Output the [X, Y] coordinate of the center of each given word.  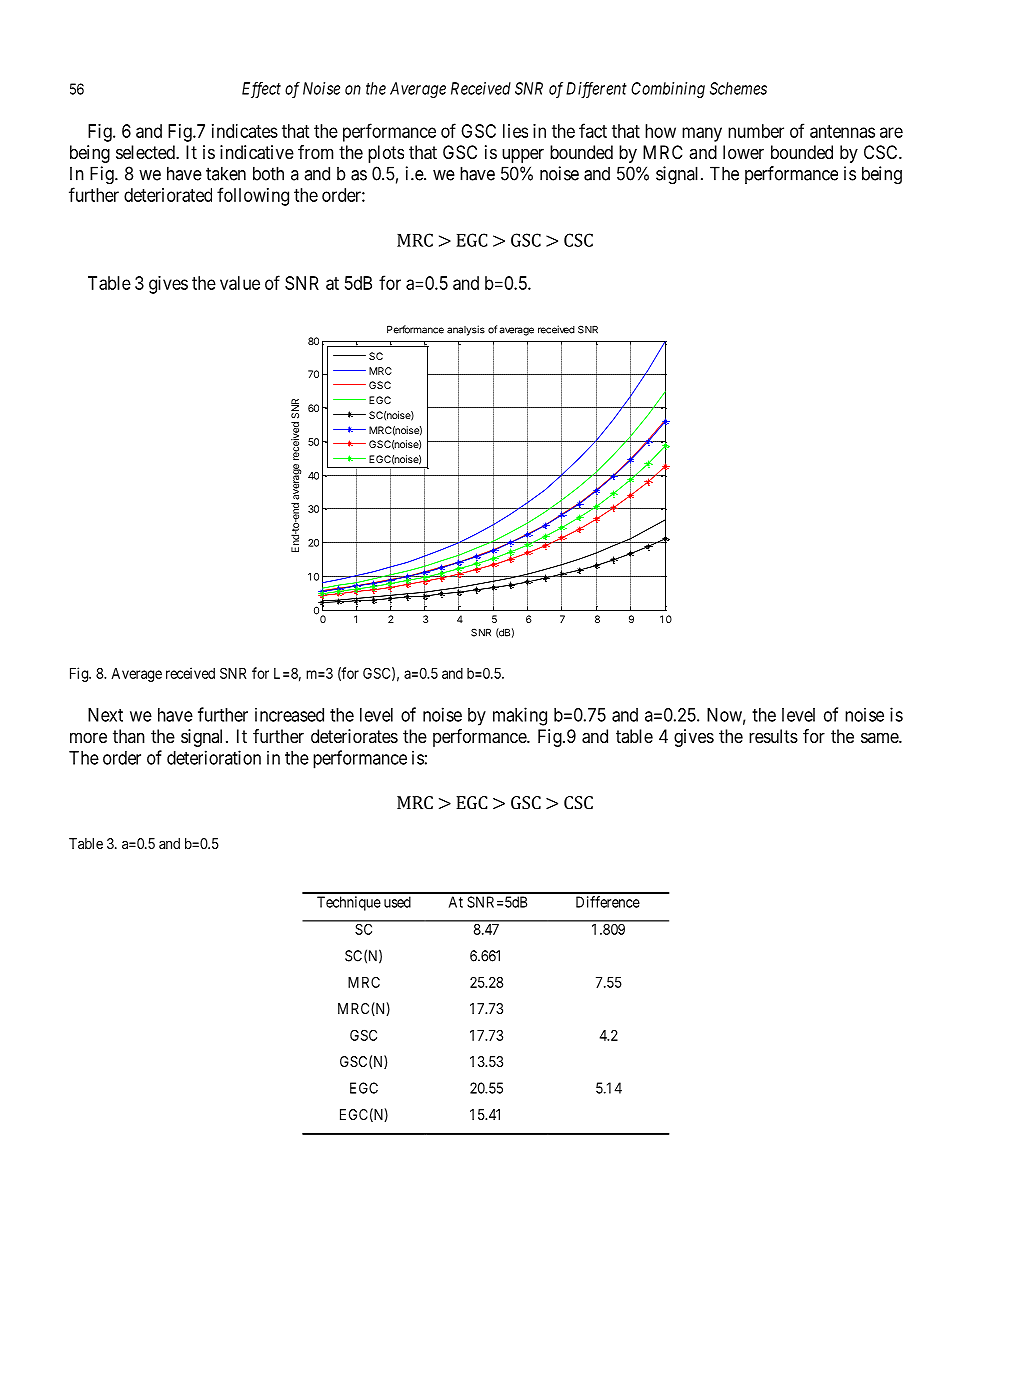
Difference [608, 902]
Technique [349, 903]
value [240, 283]
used [397, 902]
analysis [466, 330]
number [756, 131]
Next [105, 715]
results [773, 736]
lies [515, 131]
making [520, 716]
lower [743, 152]
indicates [245, 131]
